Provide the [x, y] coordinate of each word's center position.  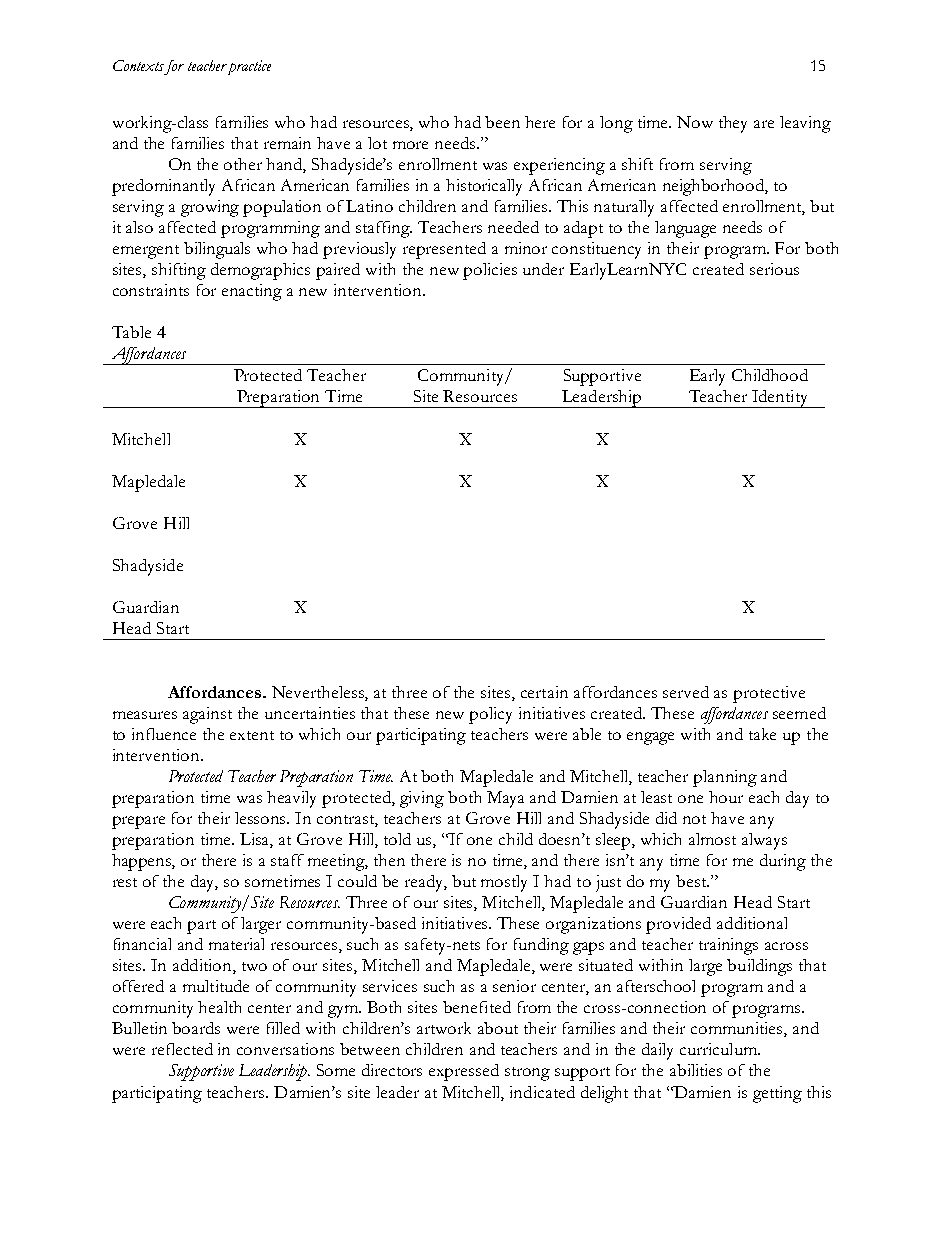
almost [712, 839]
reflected [182, 1049]
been [502, 122]
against [207, 715]
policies [490, 271]
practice [248, 67]
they [733, 124]
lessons [262, 818]
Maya [505, 799]
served [686, 692]
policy [490, 715]
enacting [252, 292]
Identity [780, 399]
